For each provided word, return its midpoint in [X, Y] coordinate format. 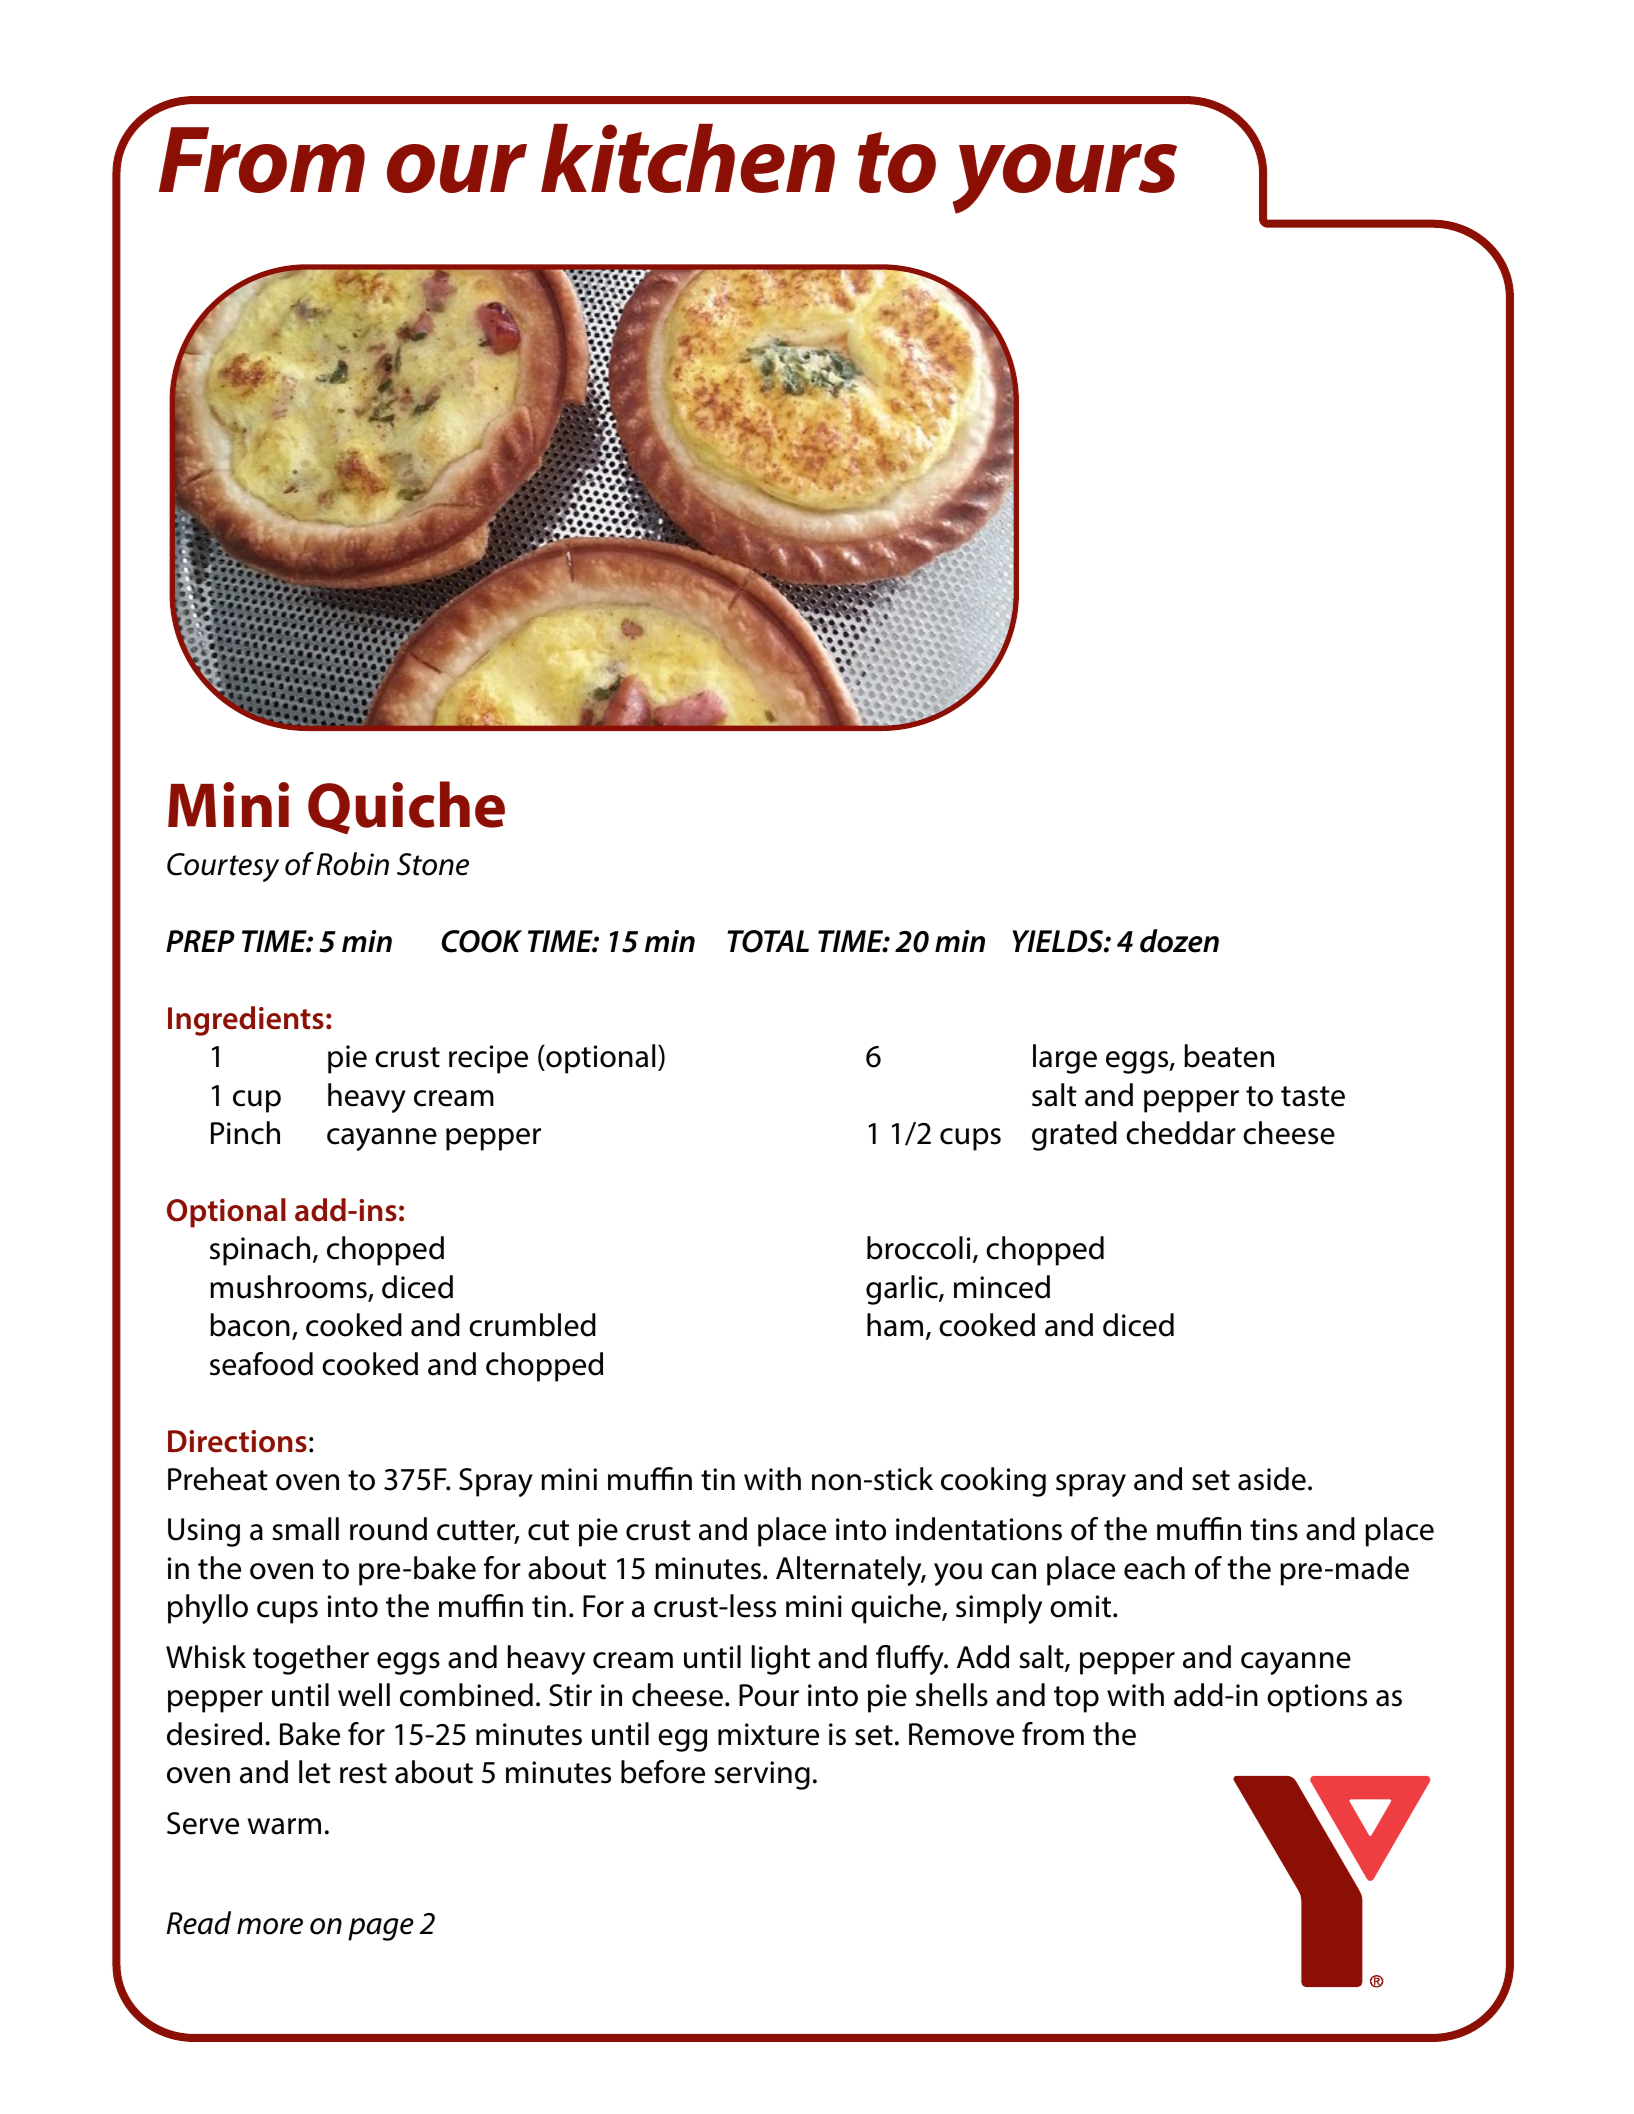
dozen [1179, 941]
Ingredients [246, 1021]
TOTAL [768, 941]
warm [284, 1826]
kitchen [688, 158]
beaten [1229, 1056]
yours [1065, 179]
